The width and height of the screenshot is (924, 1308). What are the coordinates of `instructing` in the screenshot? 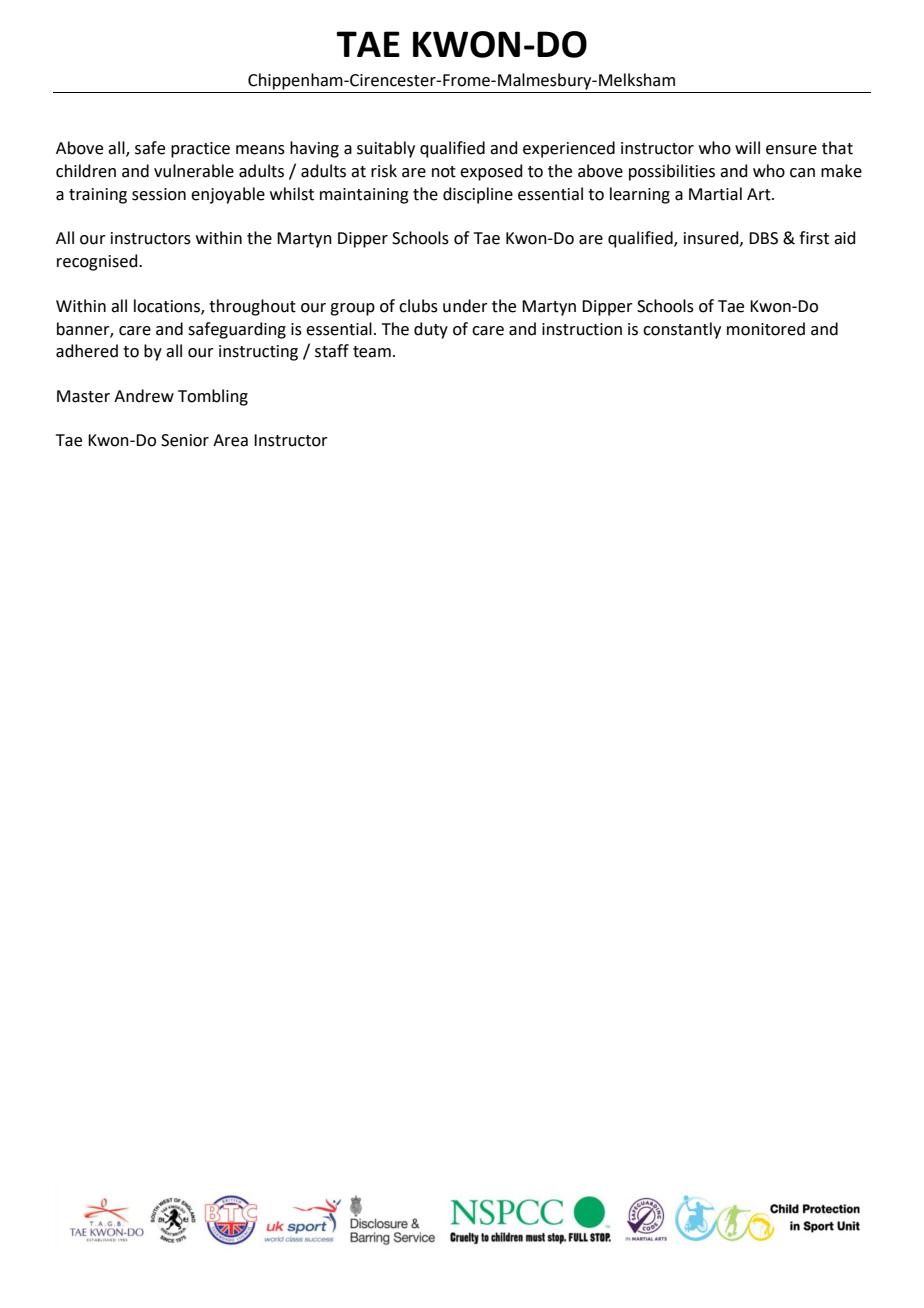 It's located at (258, 353).
